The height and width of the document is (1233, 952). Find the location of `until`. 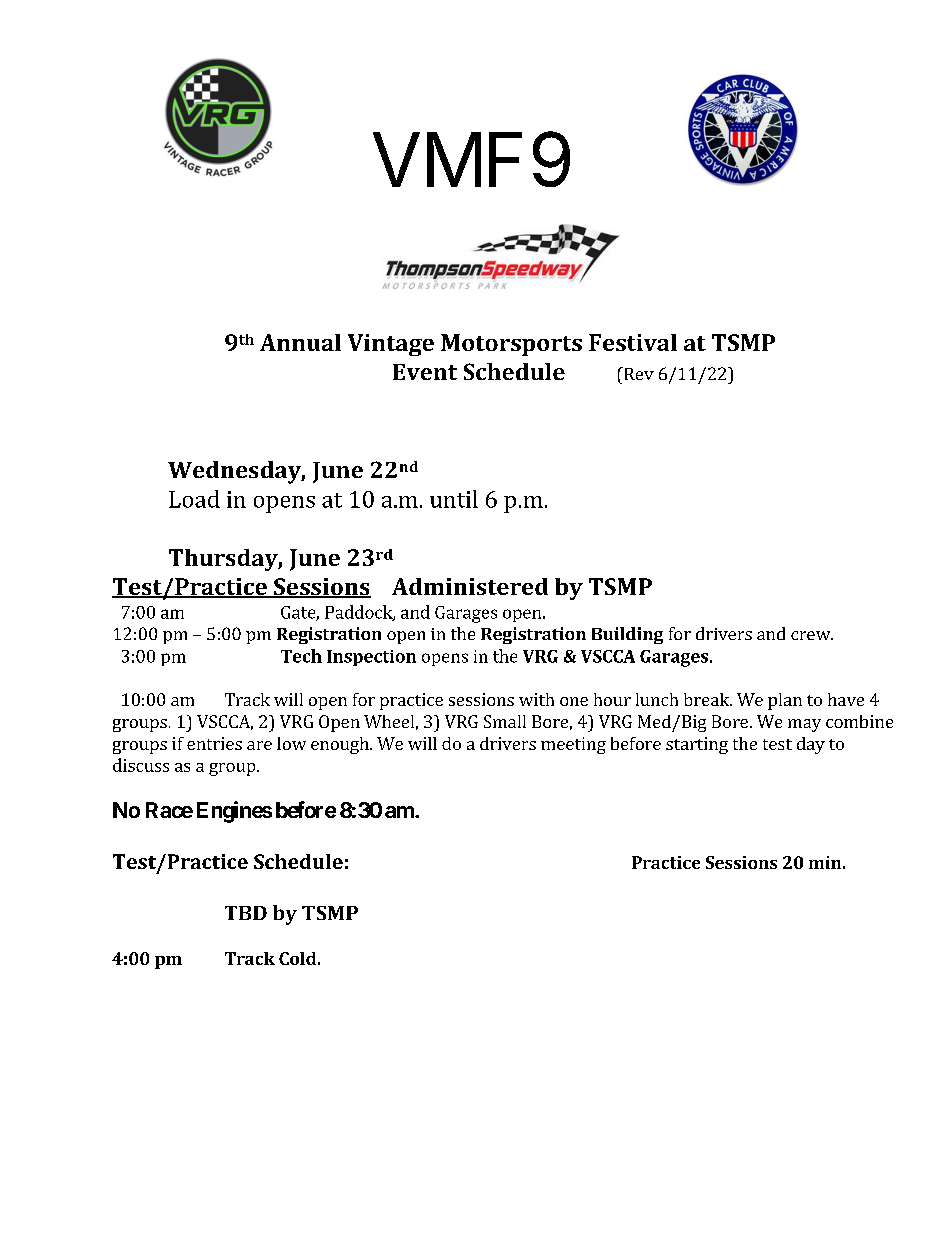

until is located at coordinates (454, 499).
